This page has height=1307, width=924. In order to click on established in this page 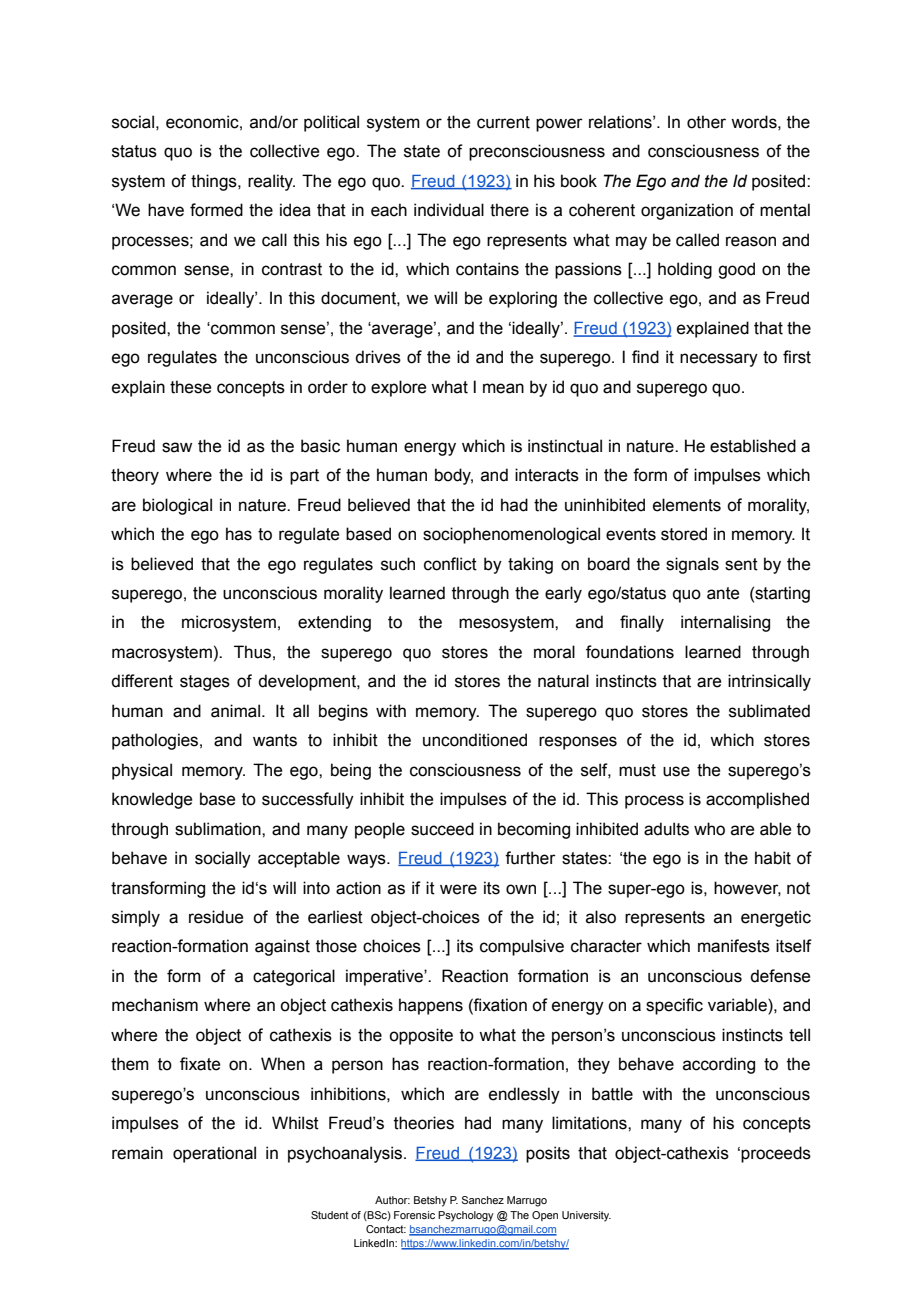, I will do `click(753, 446)`.
